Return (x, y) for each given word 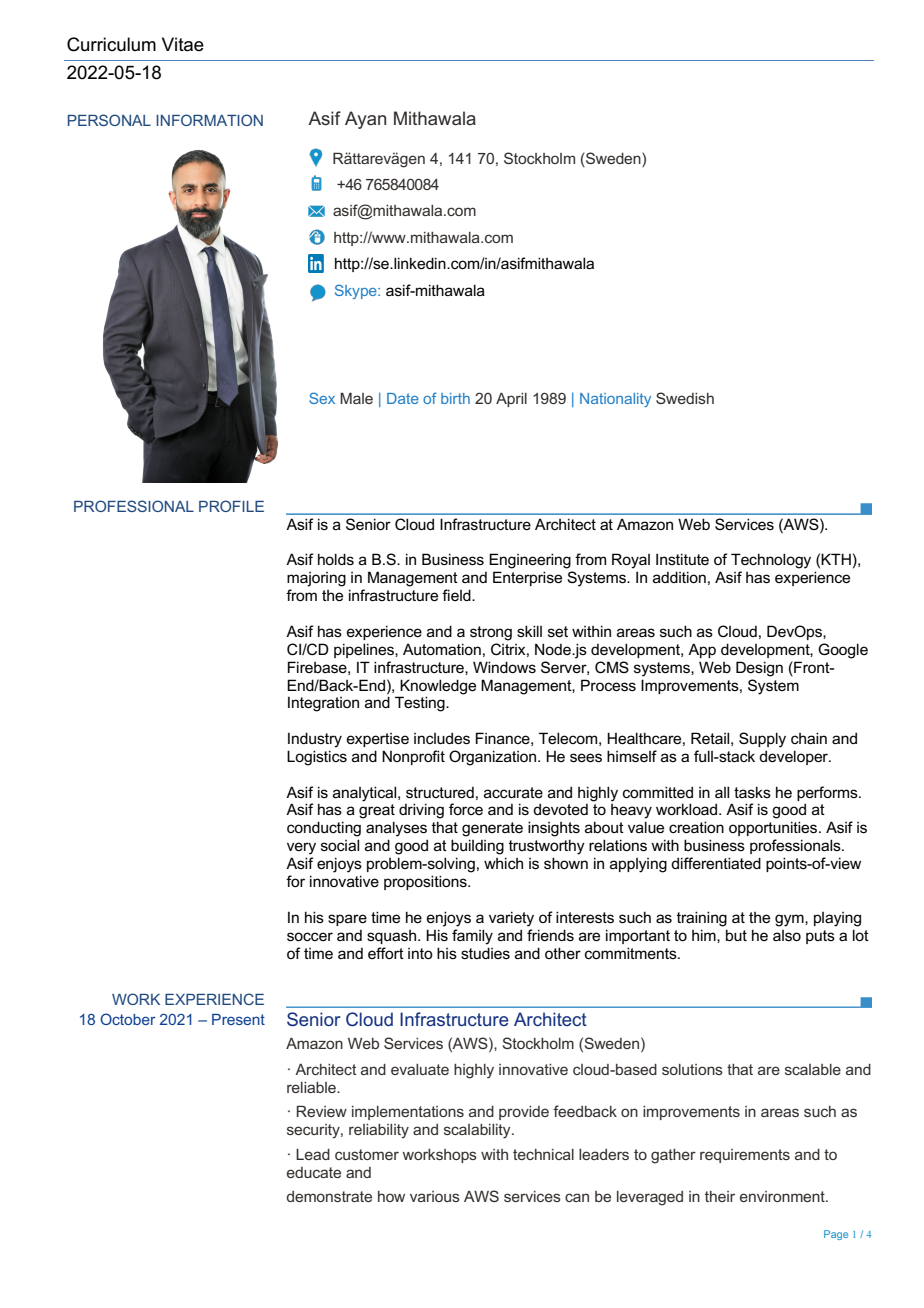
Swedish (685, 398)
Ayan (365, 120)
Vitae (183, 44)
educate (314, 1172)
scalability (478, 1131)
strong (491, 633)
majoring (316, 579)
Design (759, 669)
